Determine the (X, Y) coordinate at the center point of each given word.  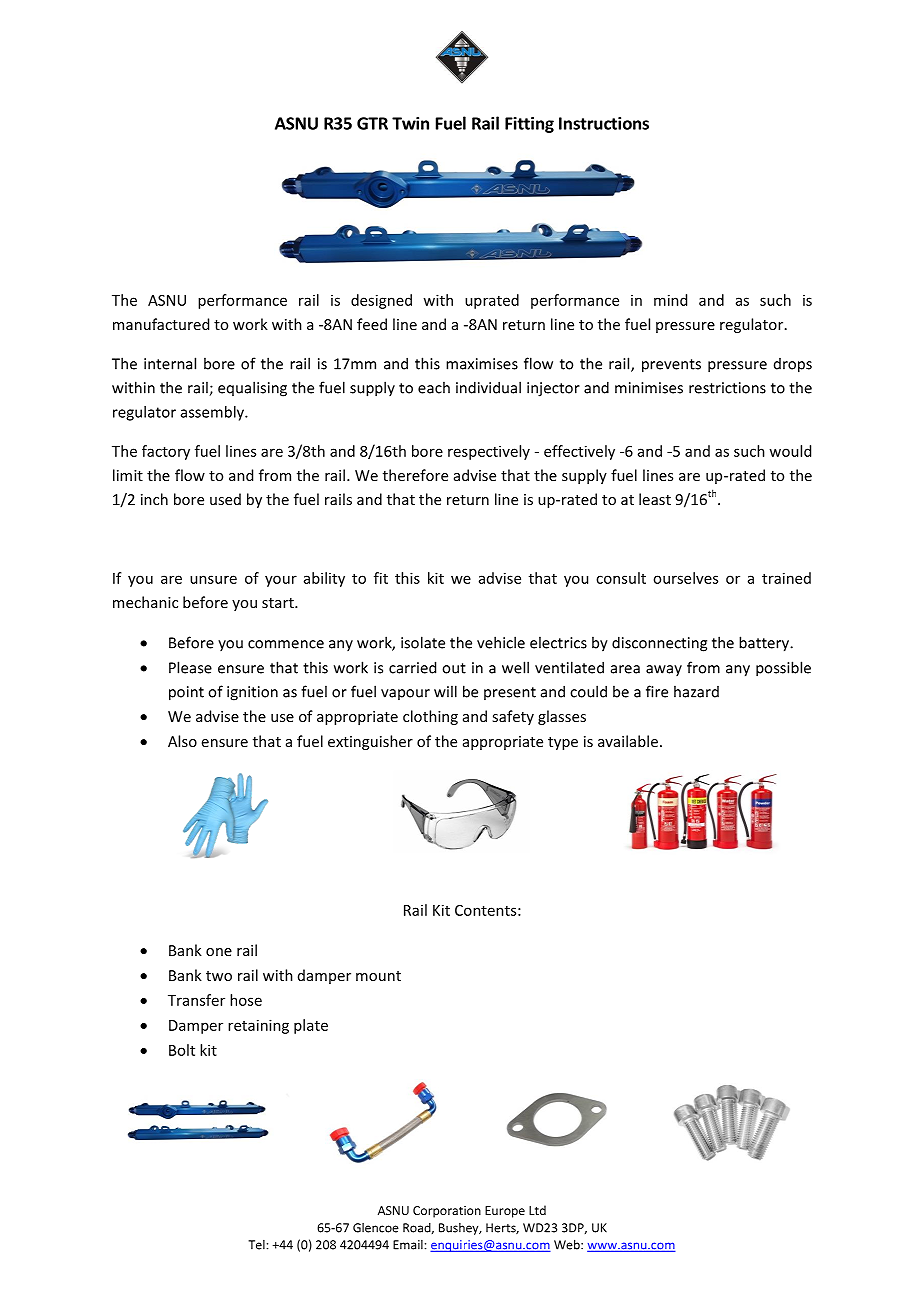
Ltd (537, 1210)
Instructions (604, 123)
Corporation (447, 1212)
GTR (372, 123)
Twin (410, 123)
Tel (257, 1245)
